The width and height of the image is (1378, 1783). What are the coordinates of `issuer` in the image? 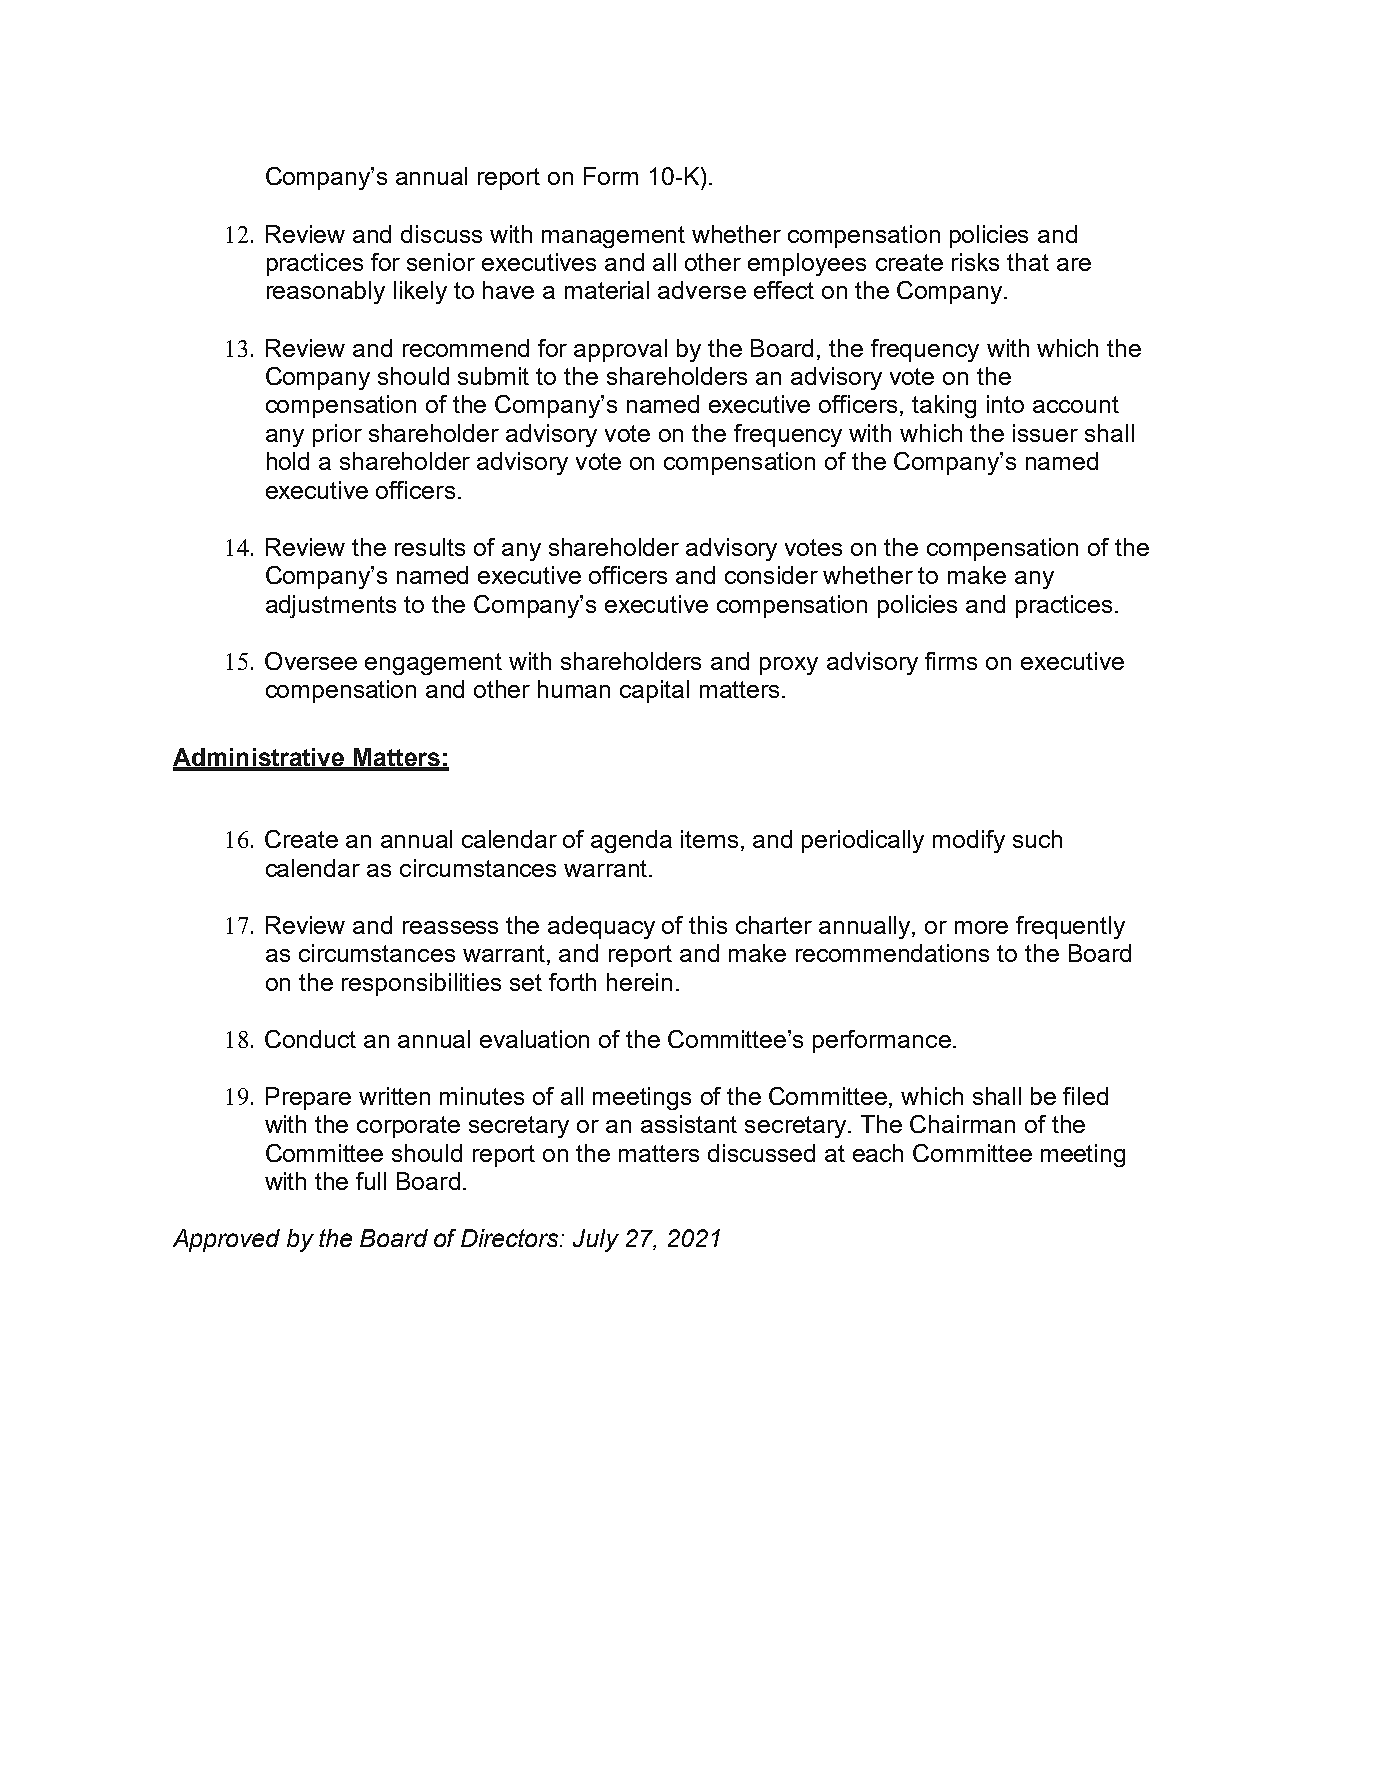 It's located at (1045, 433).
